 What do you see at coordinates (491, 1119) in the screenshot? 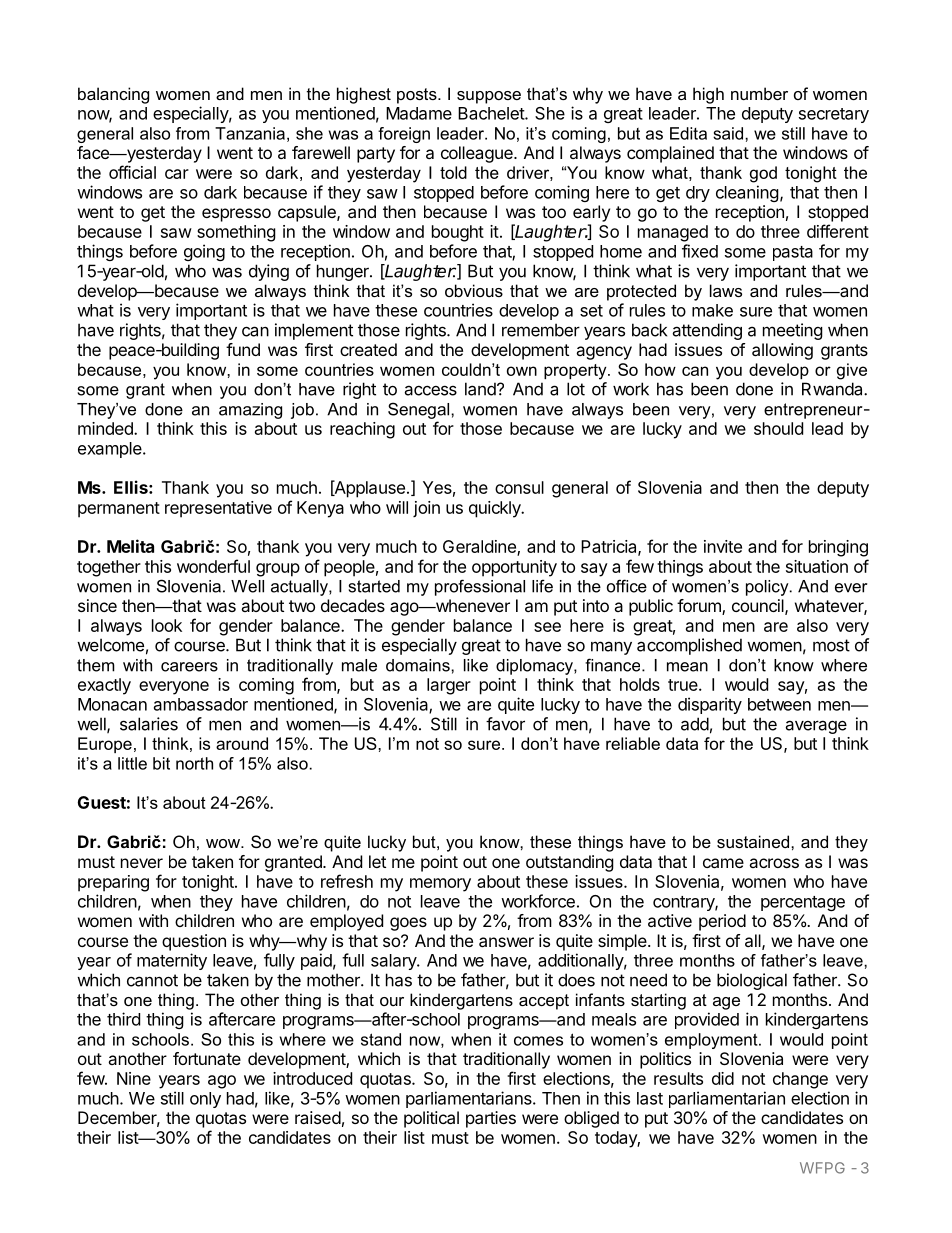
I see `parties` at bounding box center [491, 1119].
